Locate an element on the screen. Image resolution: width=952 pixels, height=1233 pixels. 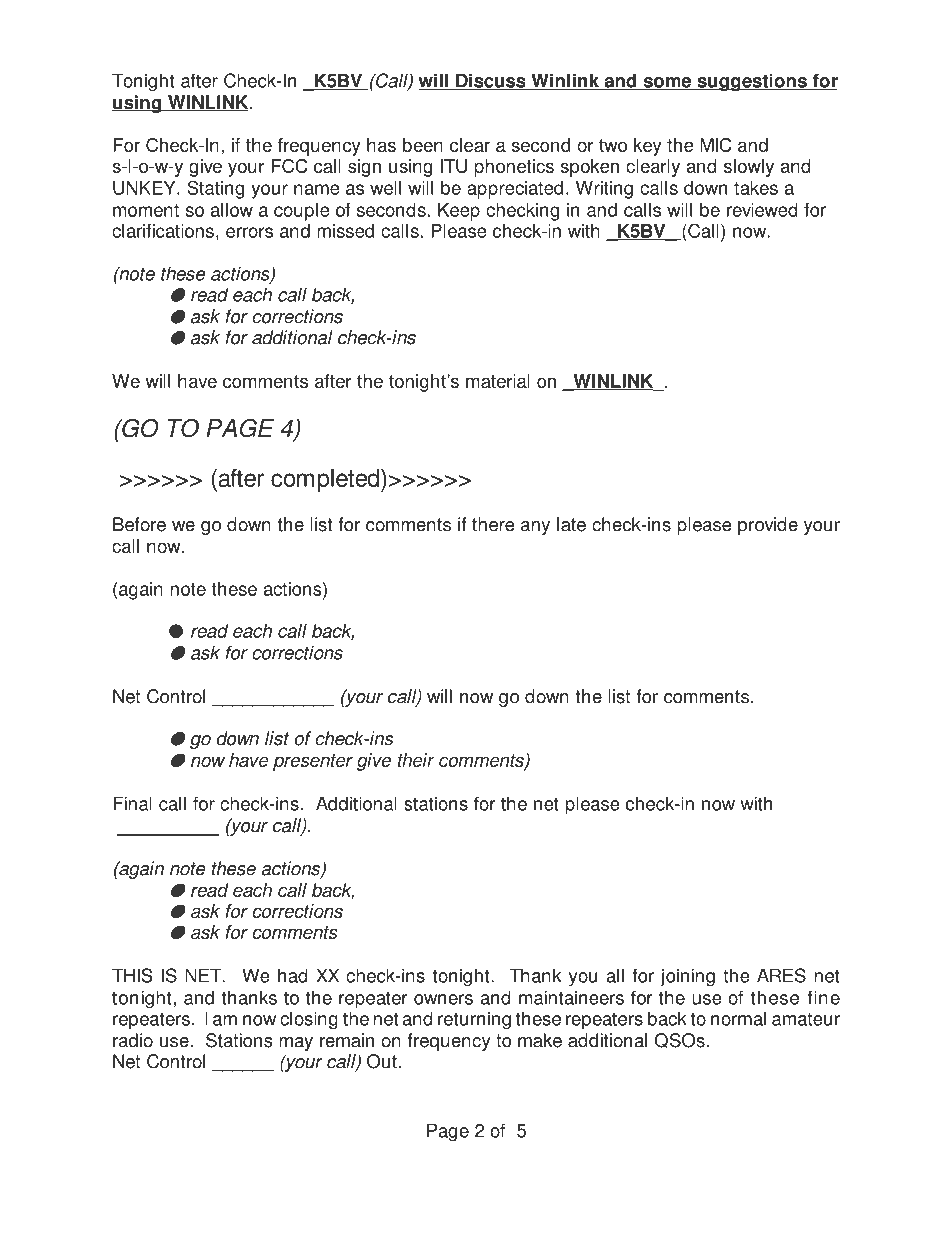
Discuss is located at coordinates (491, 81).
